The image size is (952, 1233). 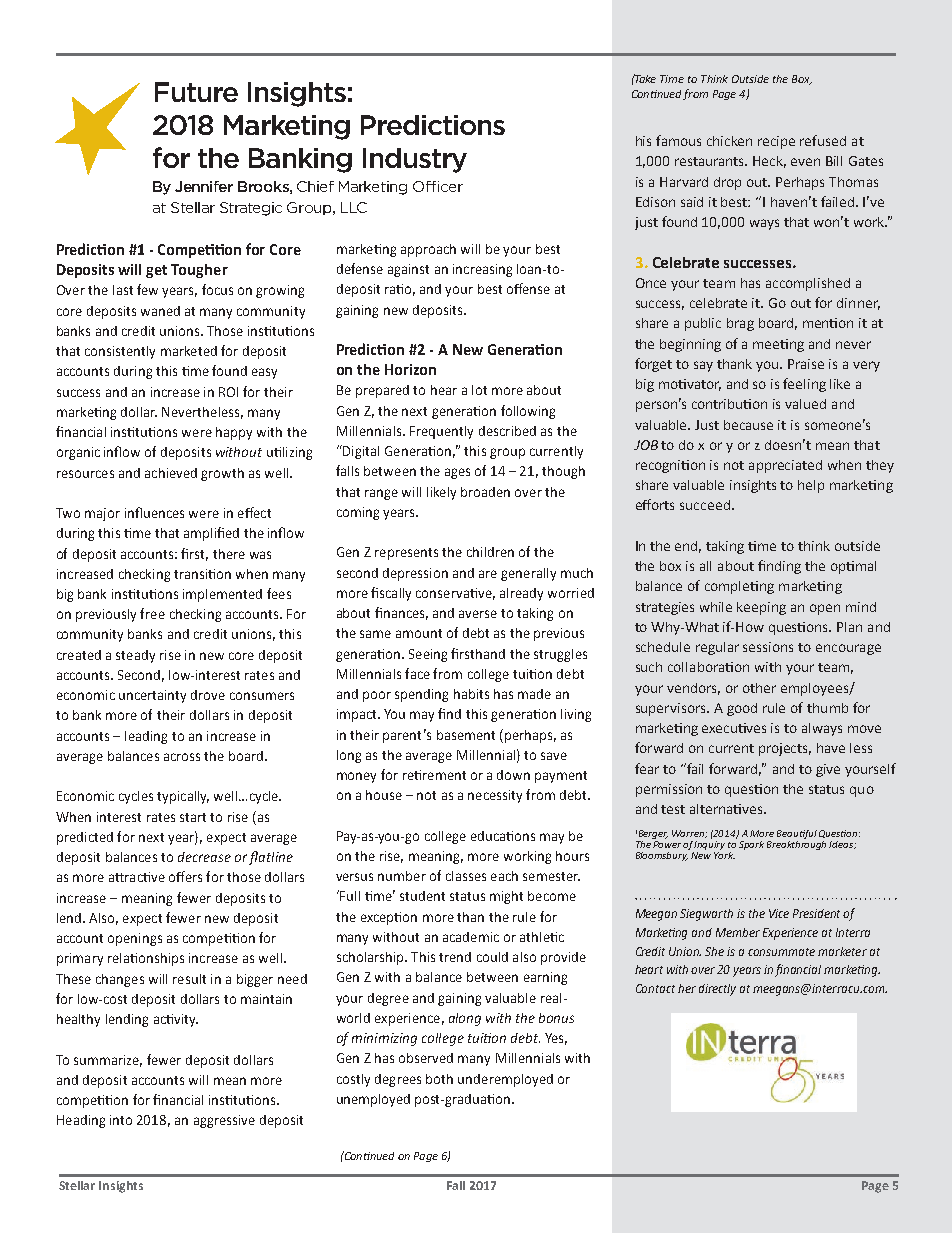 I want to click on keeping, so click(x=761, y=608).
